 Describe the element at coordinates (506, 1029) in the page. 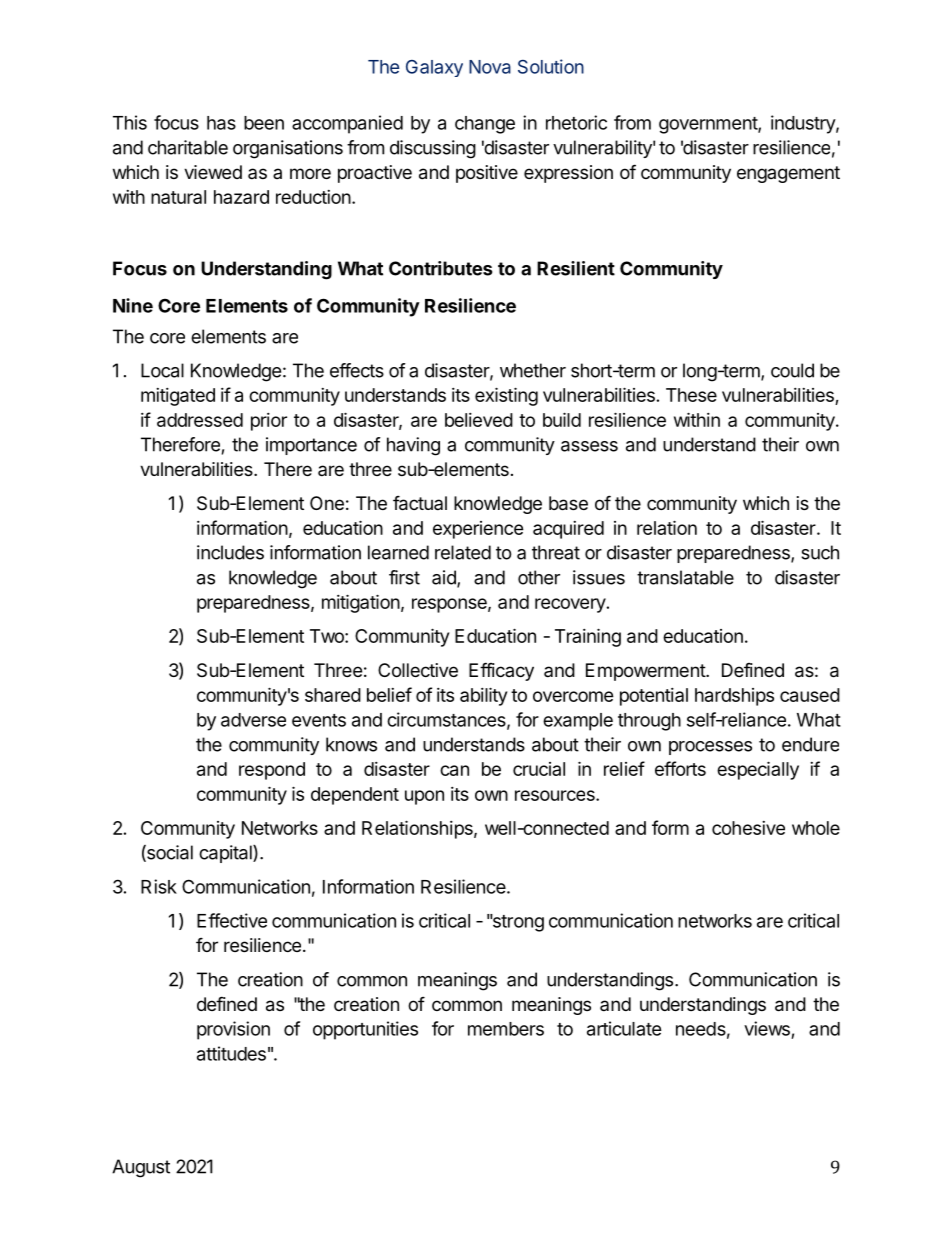

I see `members` at that location.
